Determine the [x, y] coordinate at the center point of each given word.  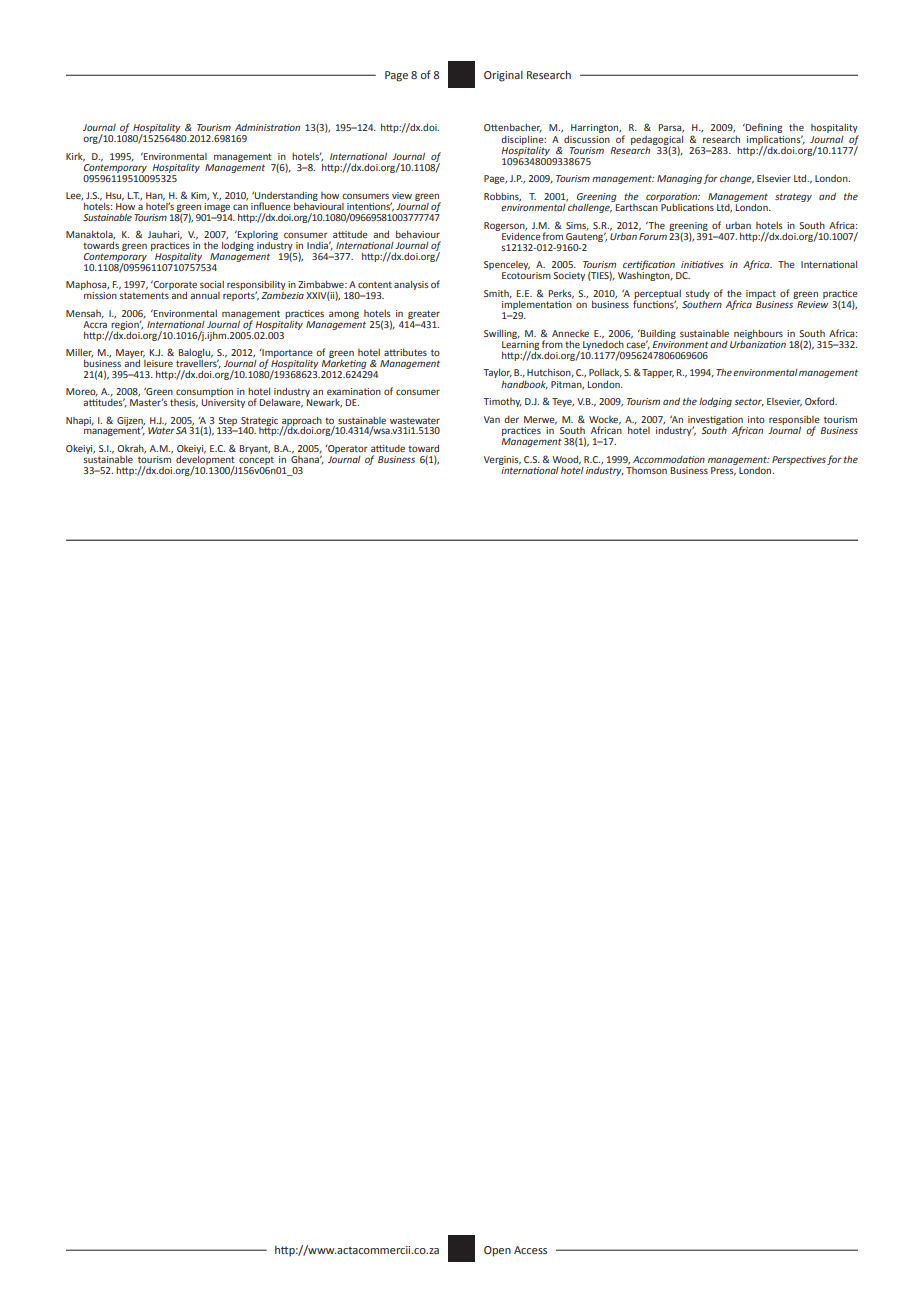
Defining [763, 128]
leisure [158, 362]
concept [256, 460]
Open [497, 1251]
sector [749, 402]
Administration [267, 127]
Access [530, 1250]
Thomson [646, 469]
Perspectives [799, 460]
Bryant [255, 449]
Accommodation [669, 459]
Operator [347, 449]
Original [503, 76]
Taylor [497, 374]
